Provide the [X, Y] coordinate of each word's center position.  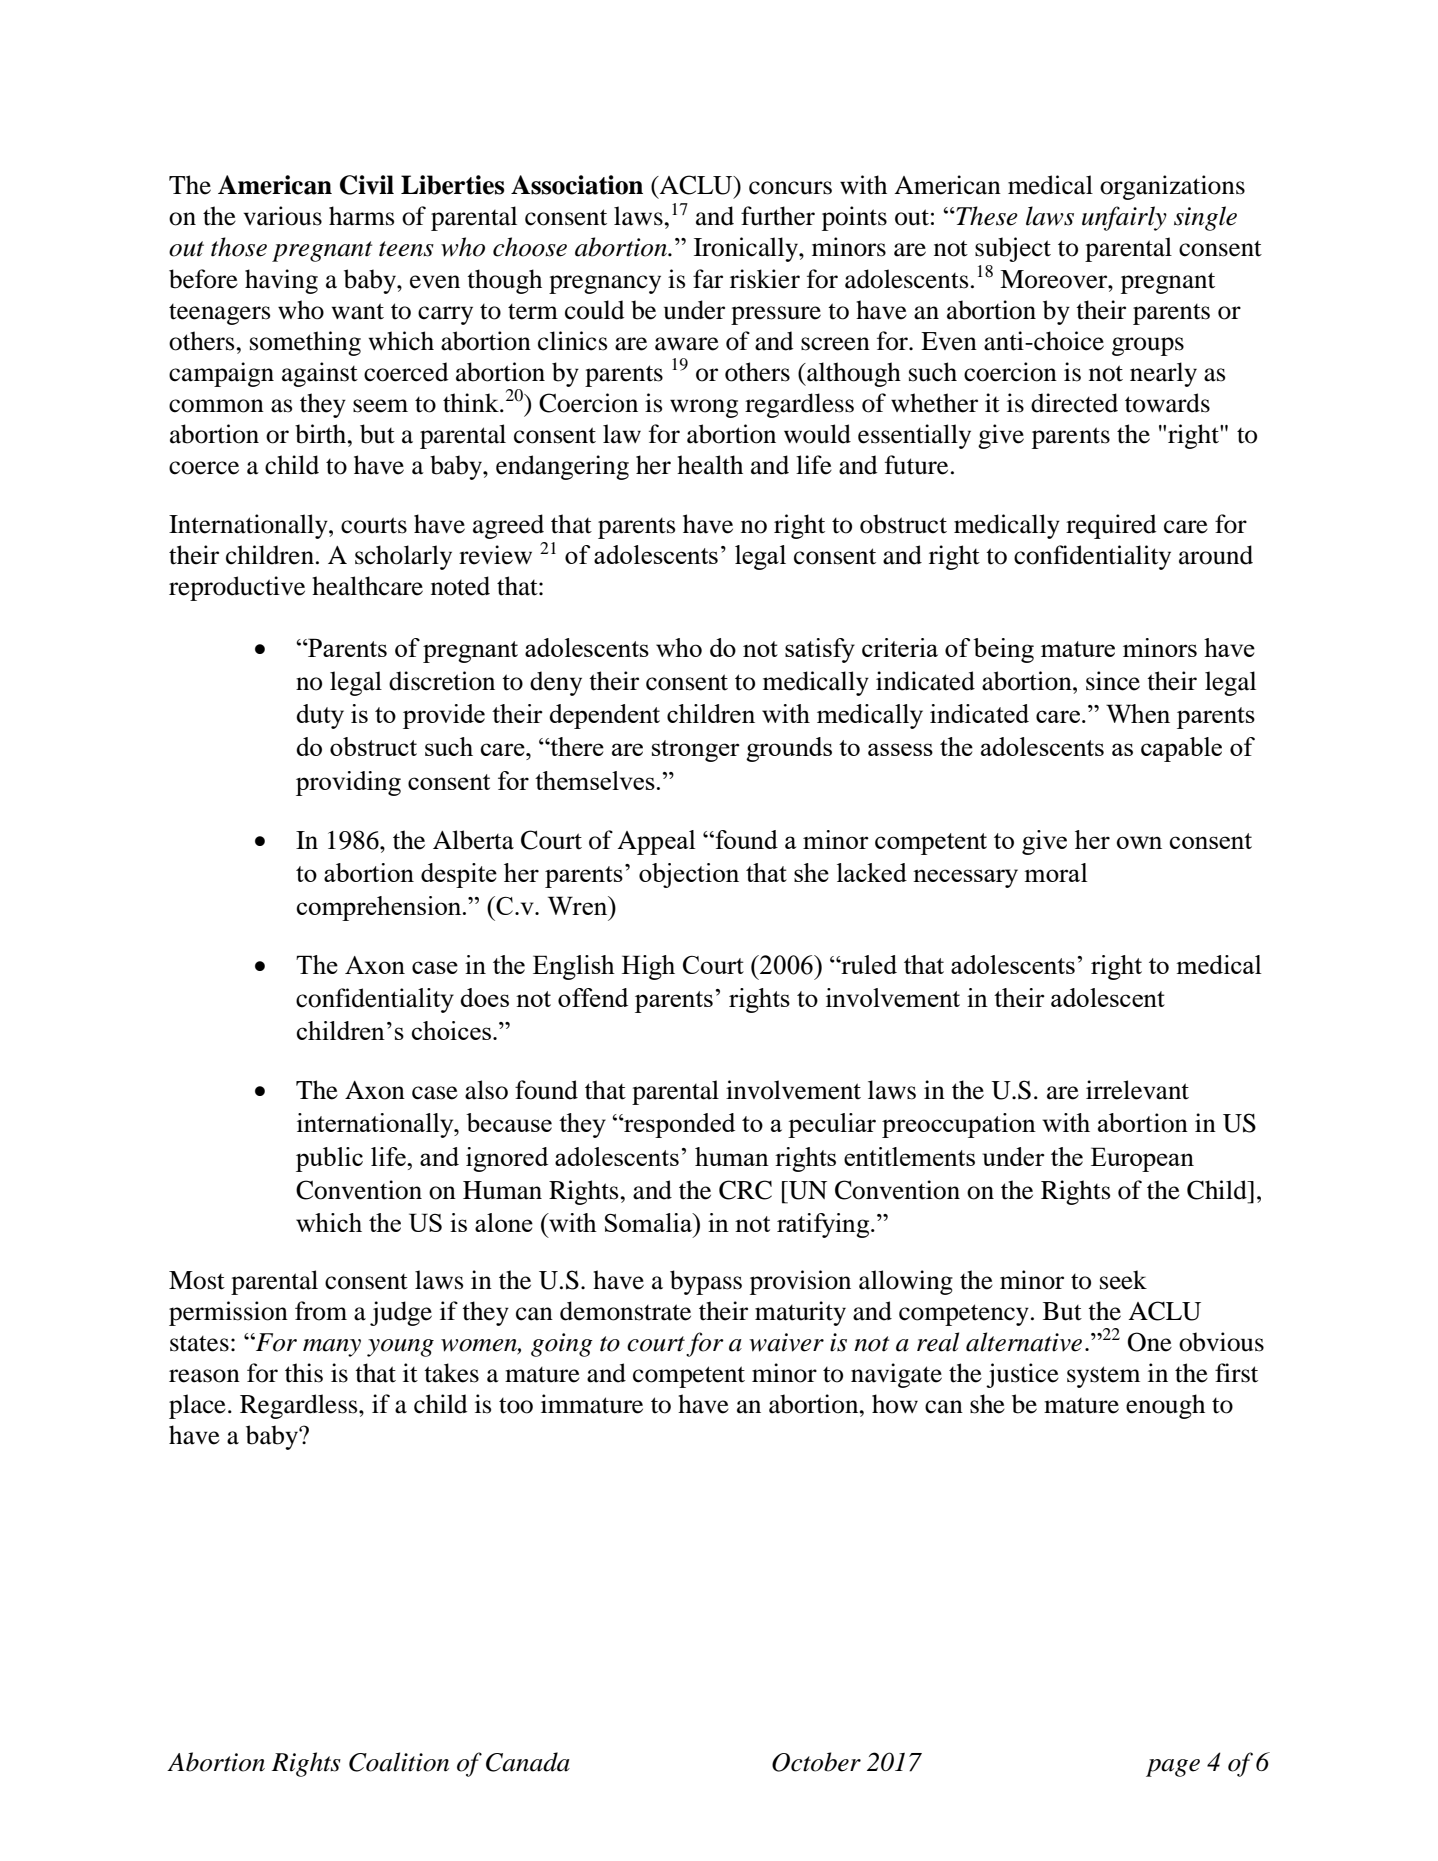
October [816, 1762]
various [282, 216]
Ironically [747, 249]
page [1173, 1768]
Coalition [399, 1762]
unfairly [1124, 218]
